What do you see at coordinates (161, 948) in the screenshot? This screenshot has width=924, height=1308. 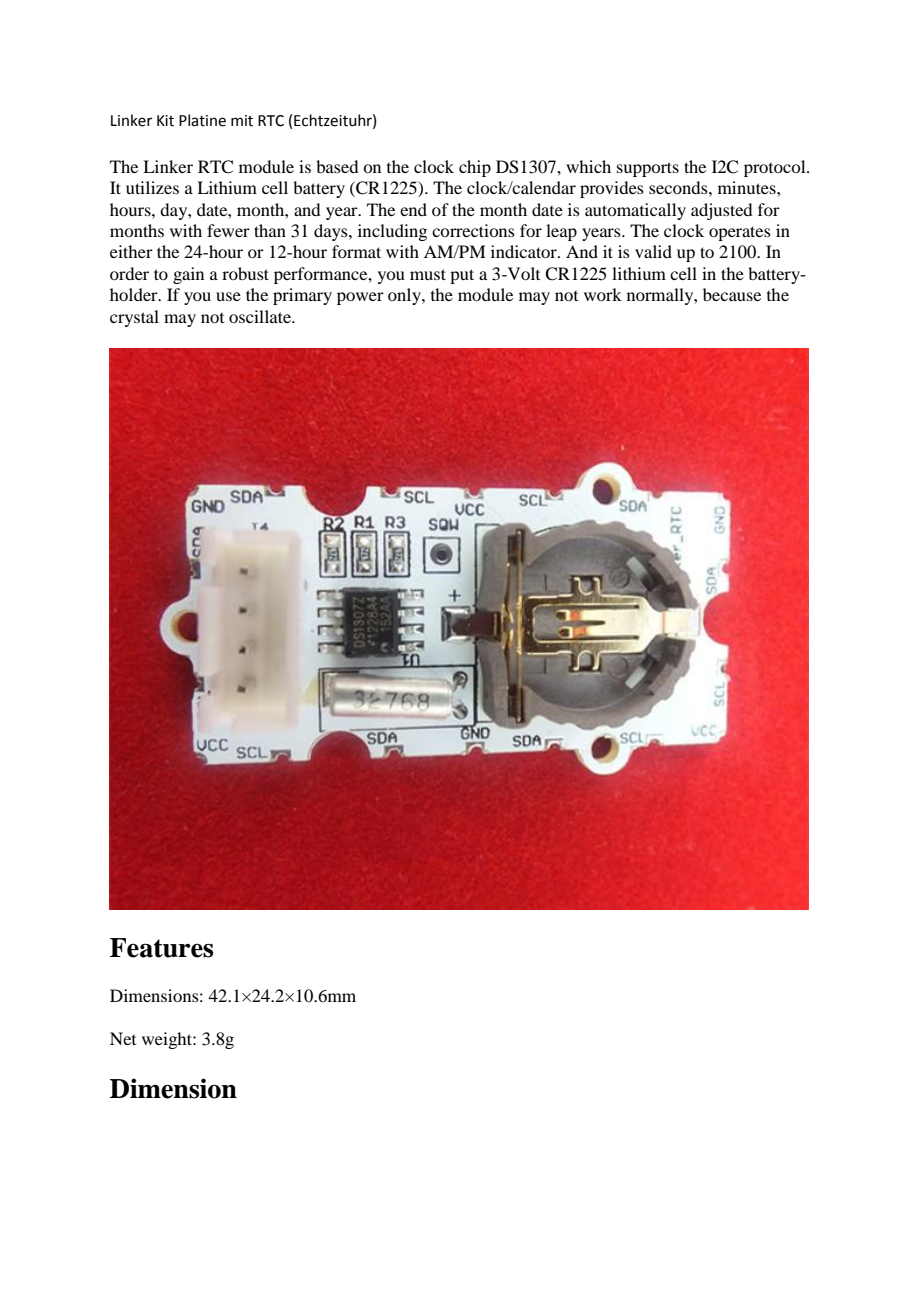 I see `Features` at bounding box center [161, 948].
